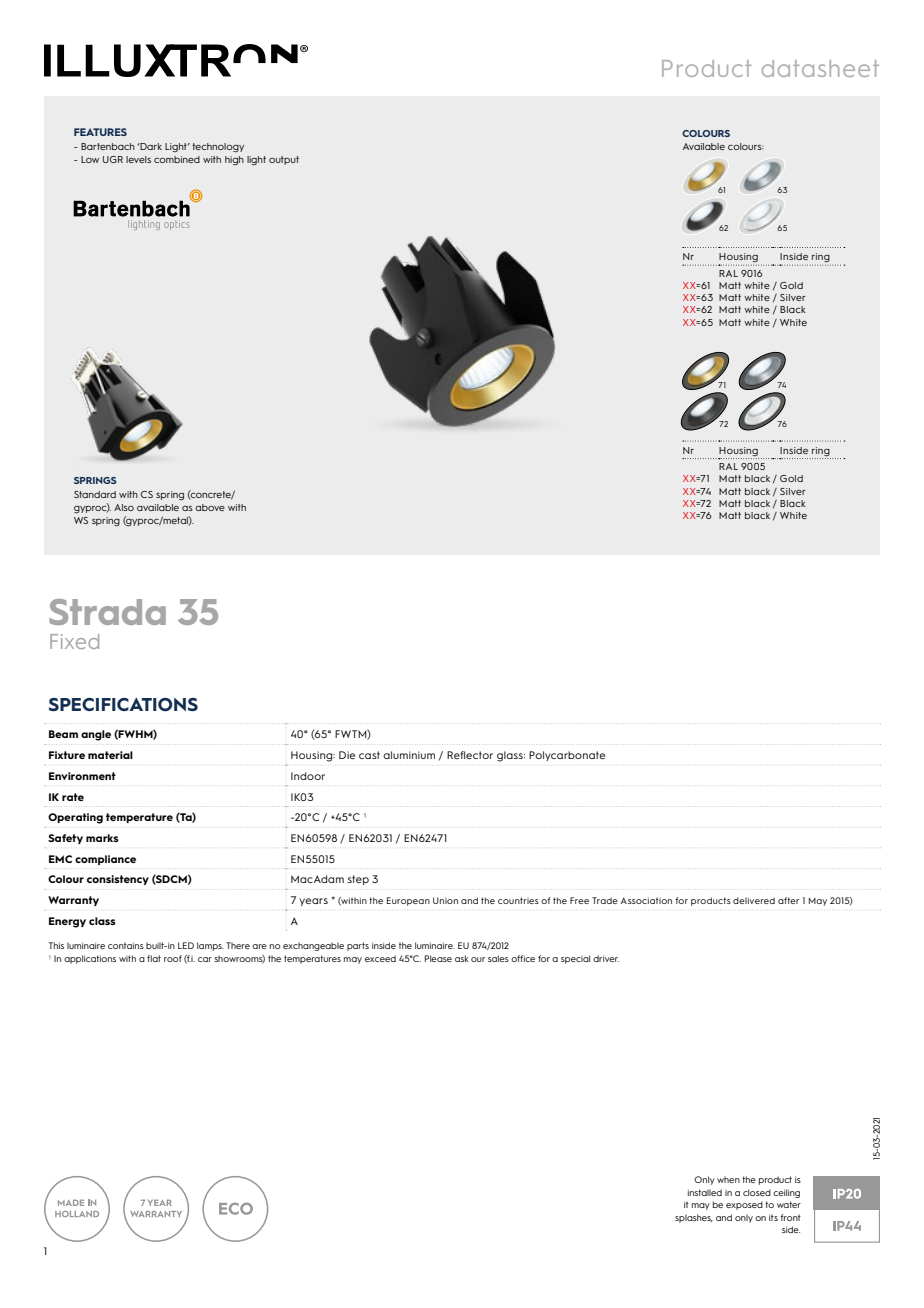 Image resolution: width=924 pixels, height=1308 pixels. Describe the element at coordinates (107, 612) in the screenshot. I see `Strada` at that location.
